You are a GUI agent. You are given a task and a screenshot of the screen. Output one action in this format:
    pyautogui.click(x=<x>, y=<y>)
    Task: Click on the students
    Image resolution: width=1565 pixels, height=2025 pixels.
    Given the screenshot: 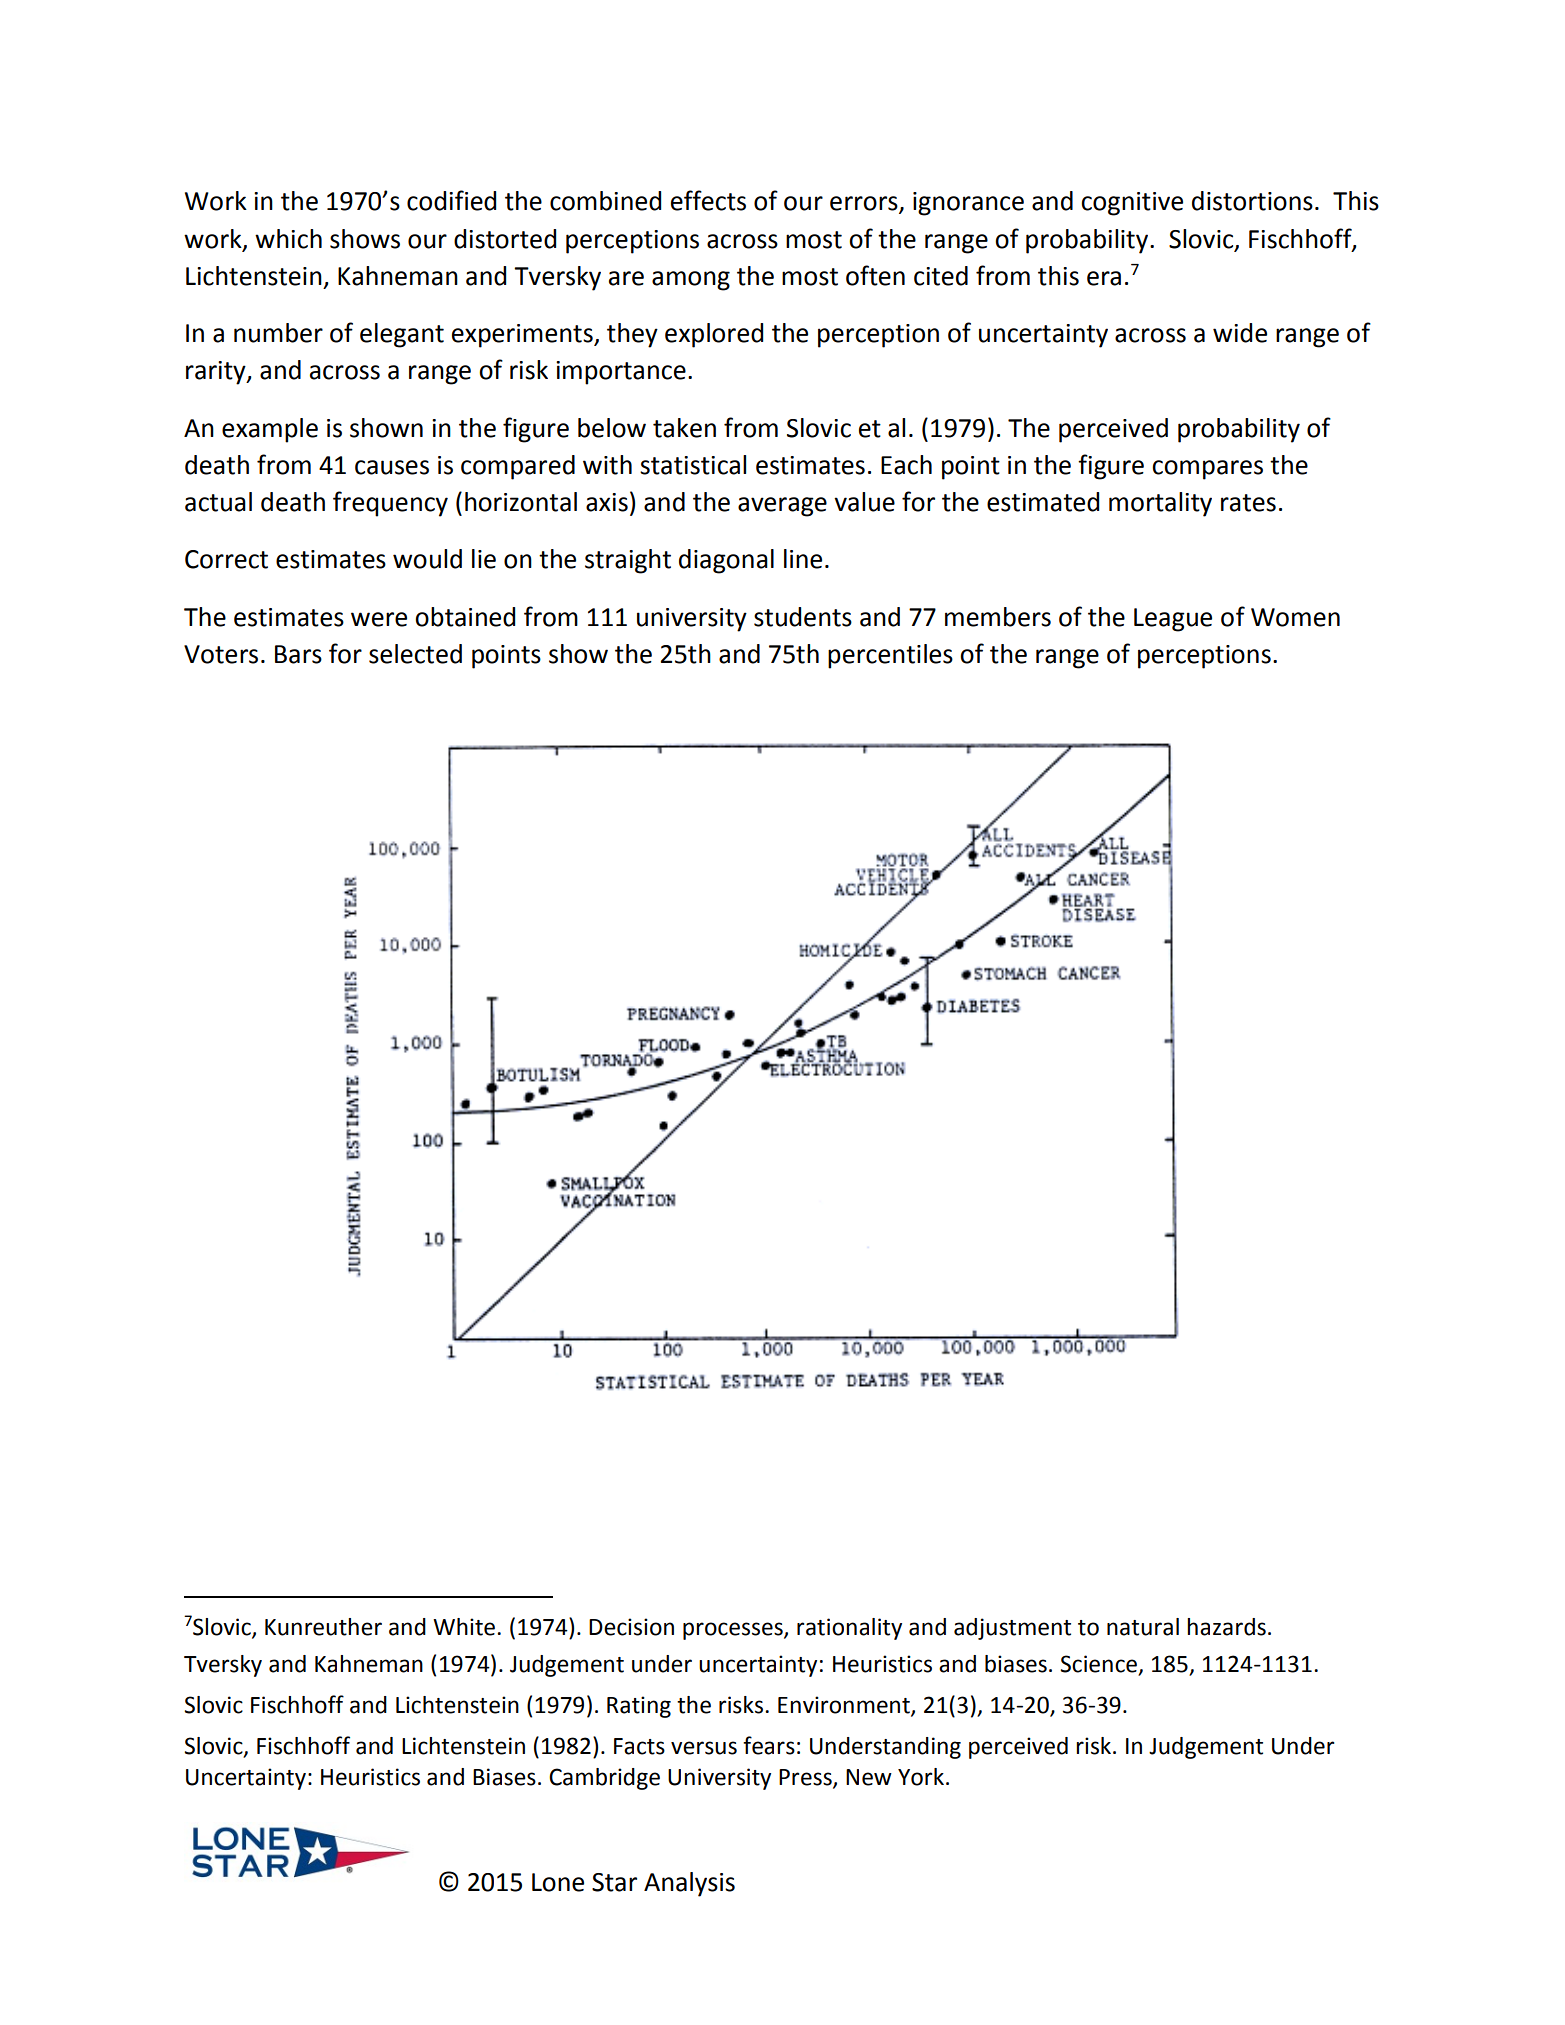 What is the action you would take?
    pyautogui.click(x=803, y=617)
